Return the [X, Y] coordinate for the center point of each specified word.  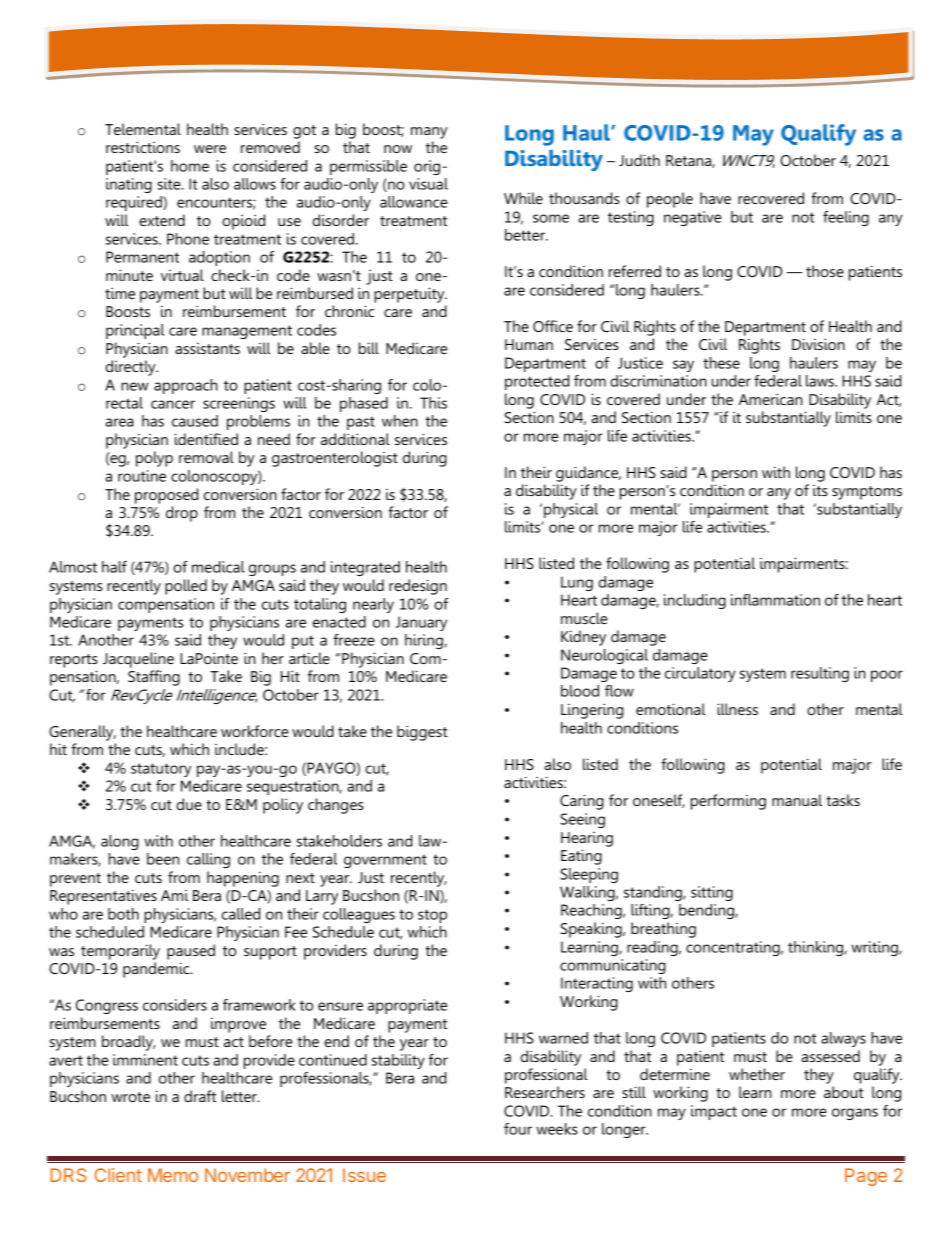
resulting [820, 674]
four [518, 1129]
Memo [173, 1175]
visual [428, 184]
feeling [846, 218]
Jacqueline [138, 660]
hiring [424, 641]
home [190, 166]
